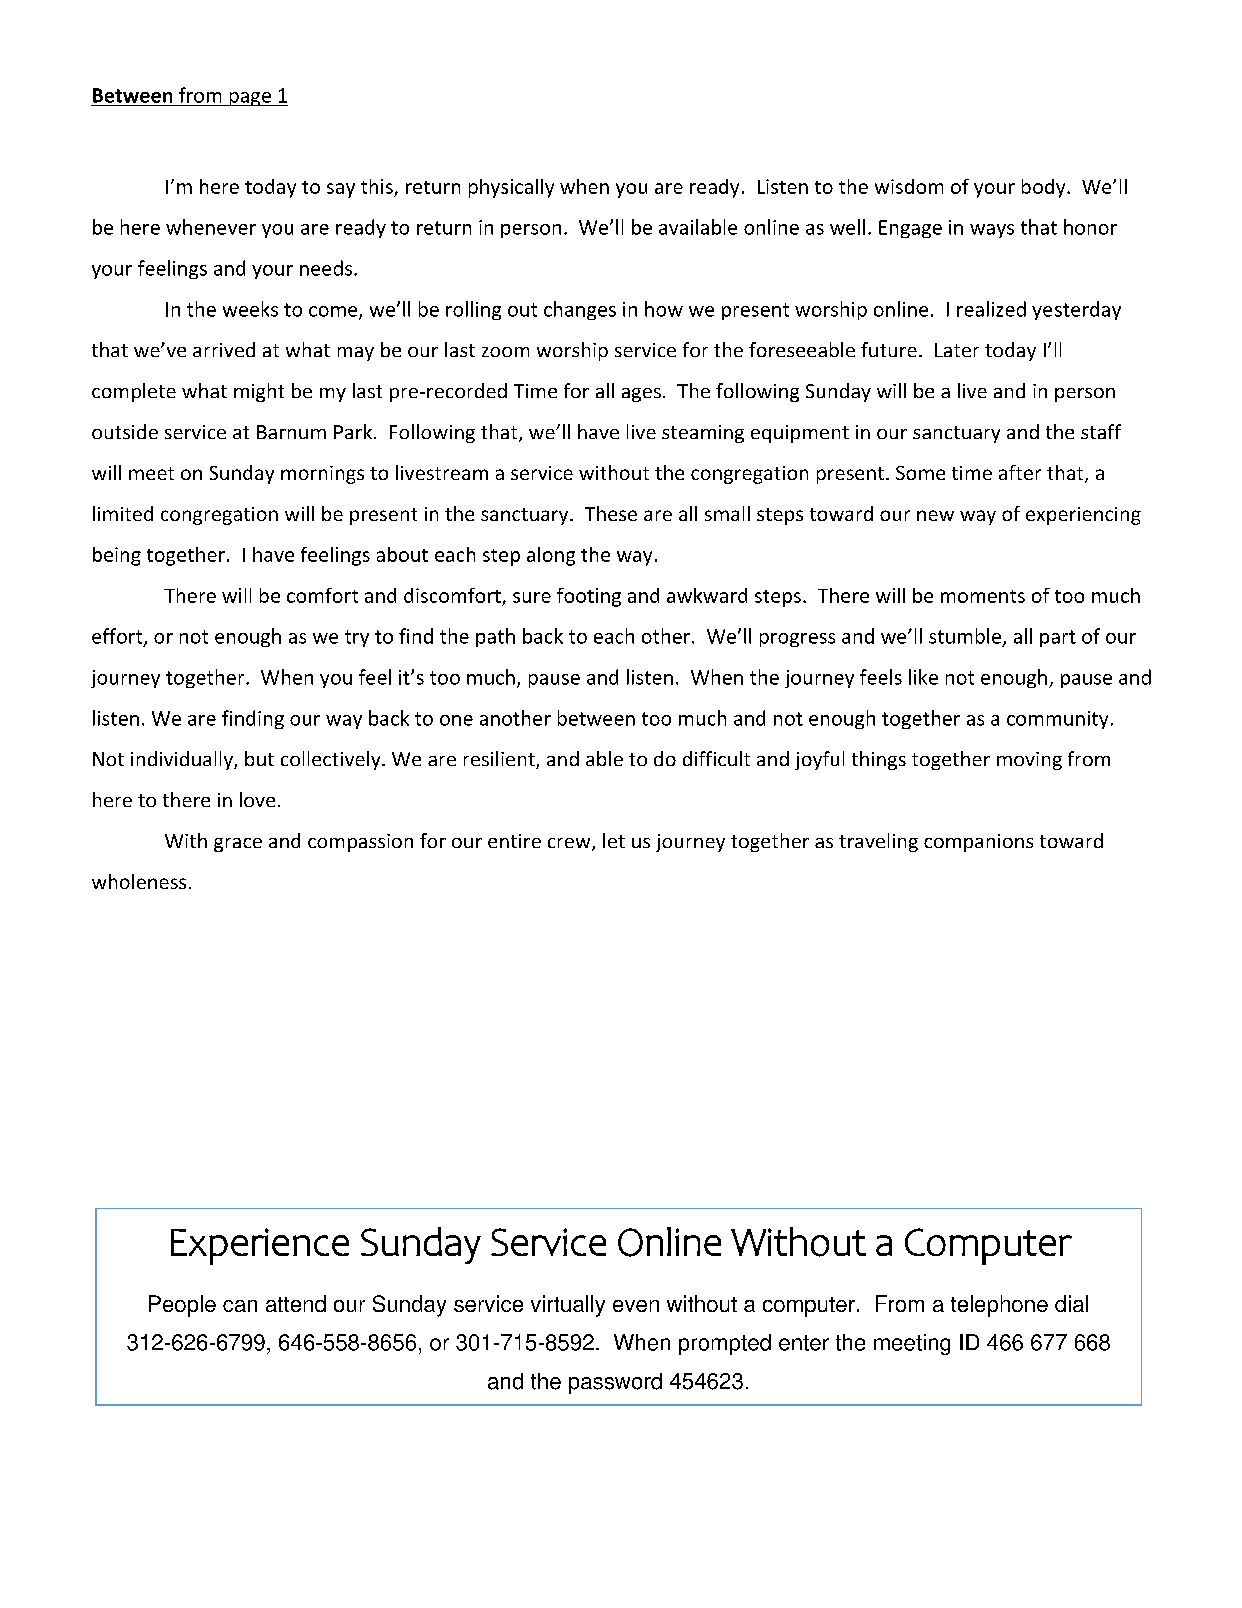 This screenshot has width=1242, height=1608. I want to click on ages, so click(641, 395).
